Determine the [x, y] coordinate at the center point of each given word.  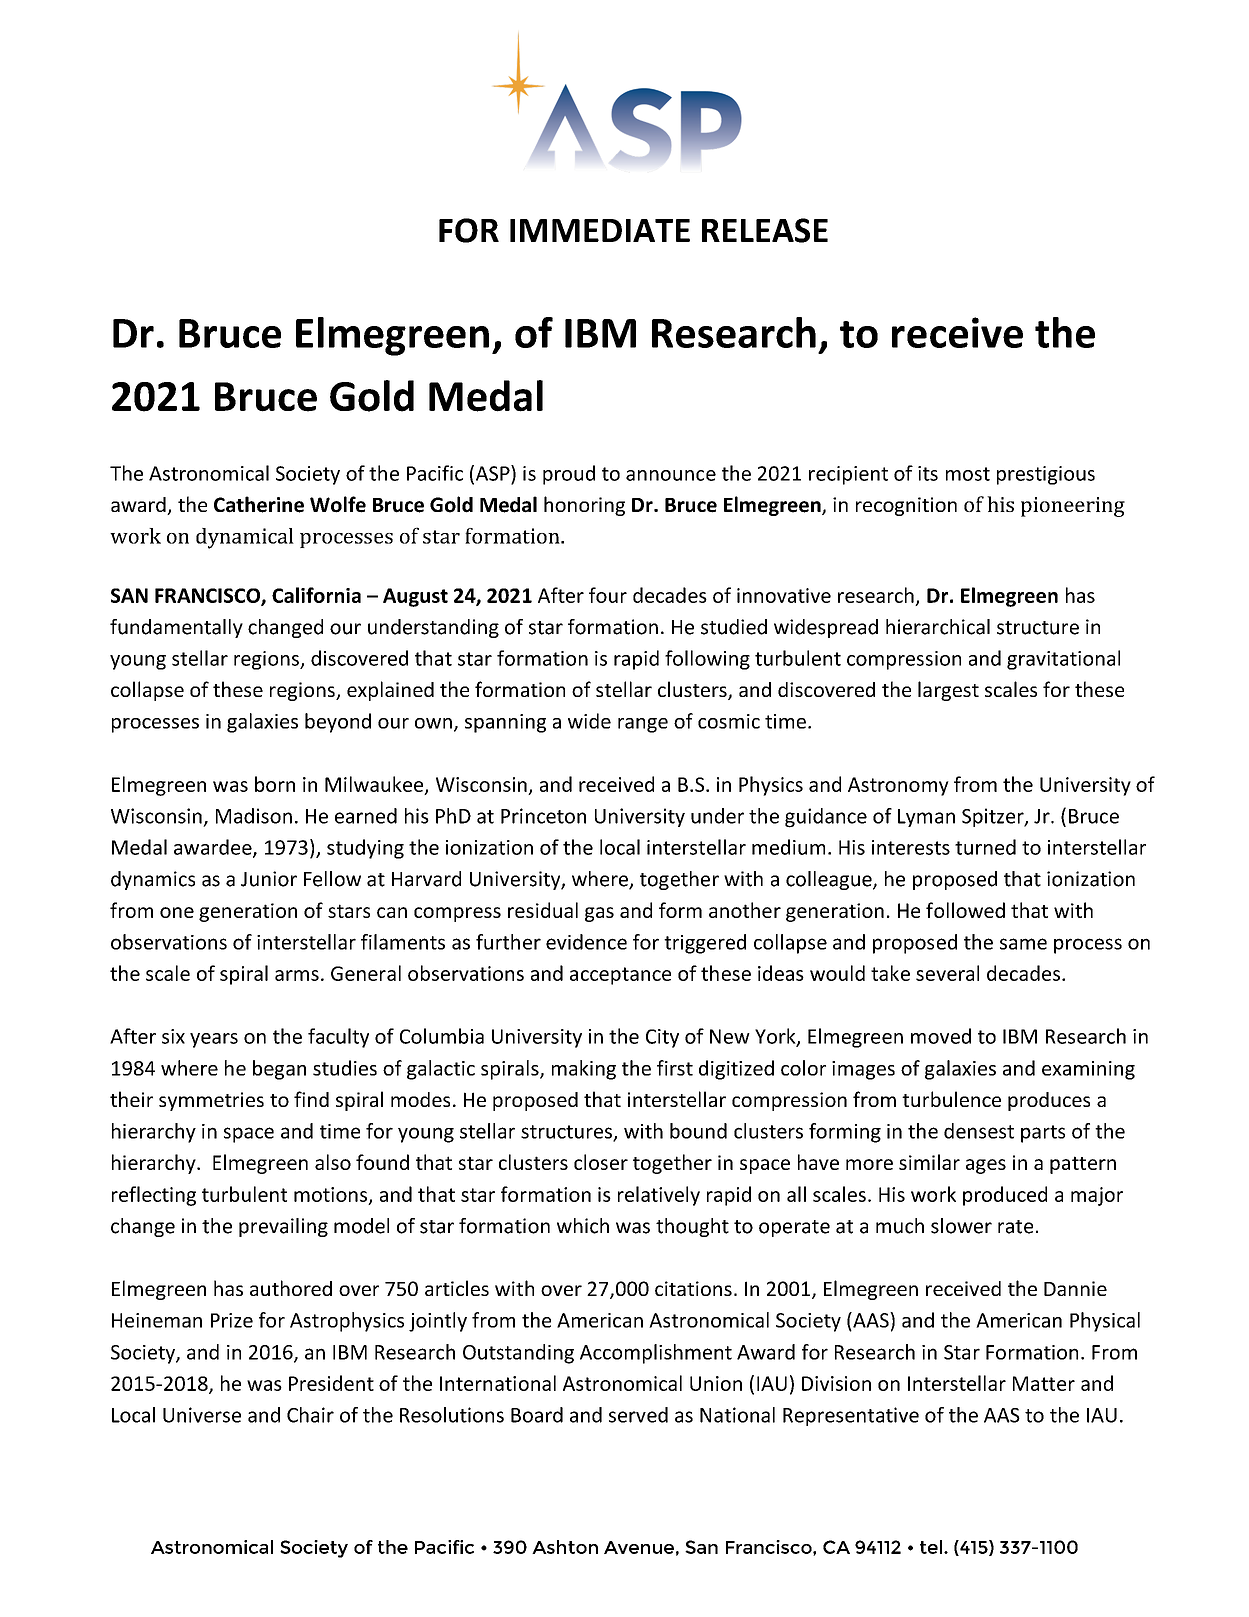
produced [1005, 1196]
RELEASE [765, 230]
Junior [269, 879]
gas [599, 914]
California [316, 595]
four [608, 595]
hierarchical [938, 627]
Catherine [259, 504]
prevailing [283, 1227]
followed [965, 910]
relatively [659, 1196]
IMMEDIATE [600, 230]
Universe [202, 1415]
